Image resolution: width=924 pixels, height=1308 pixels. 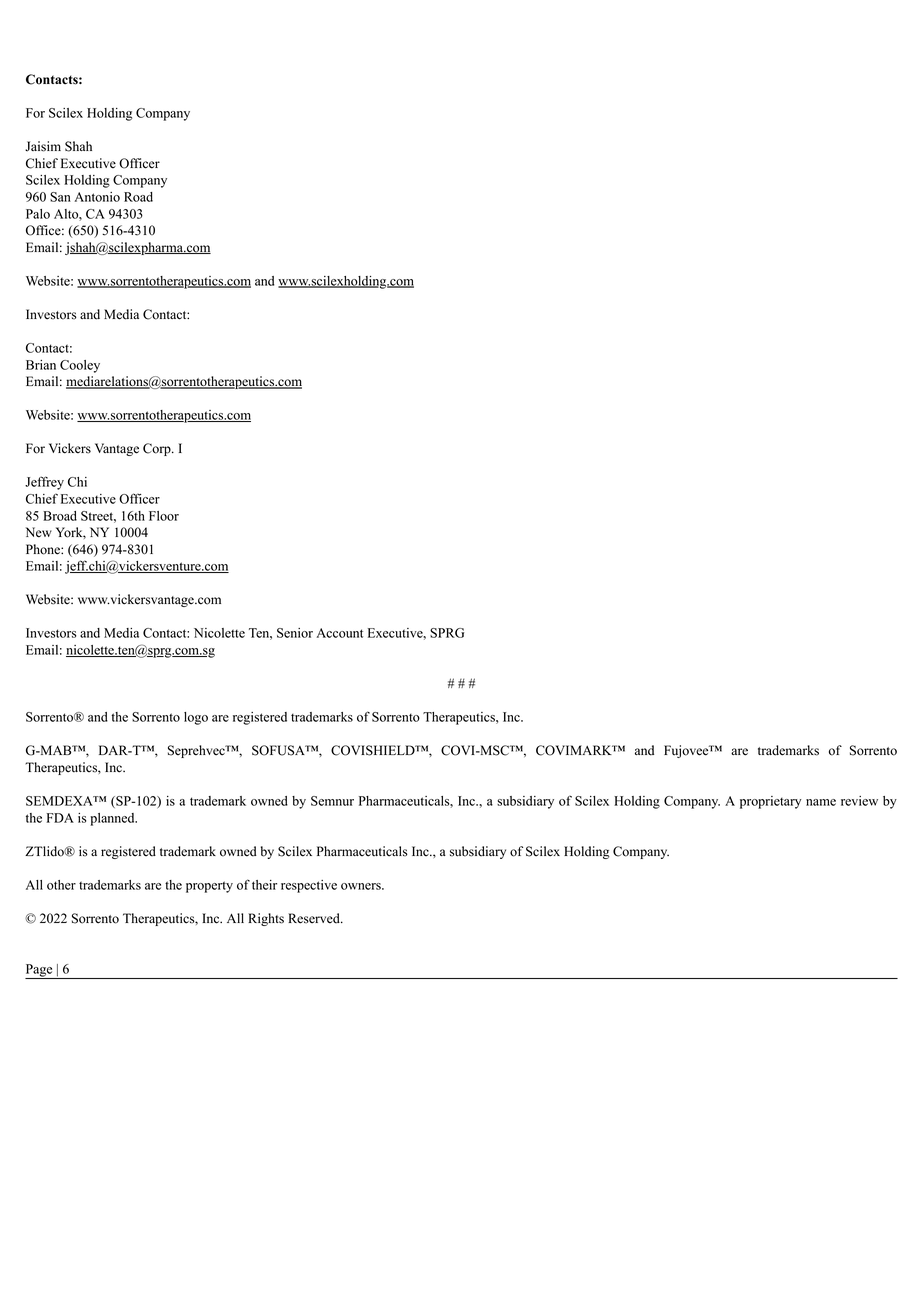 I want to click on name, so click(x=821, y=802).
